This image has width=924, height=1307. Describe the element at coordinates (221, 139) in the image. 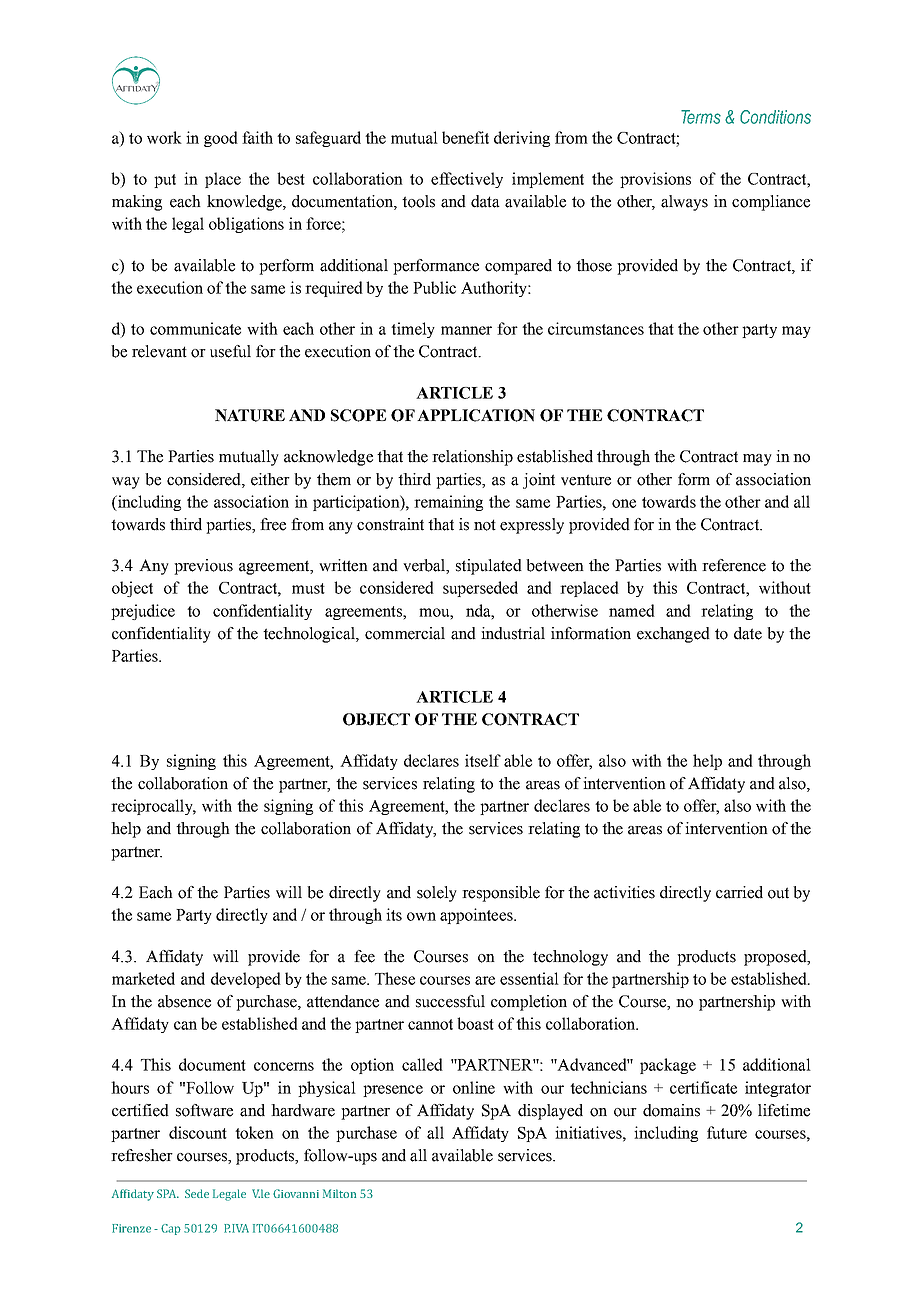

I see `good` at that location.
